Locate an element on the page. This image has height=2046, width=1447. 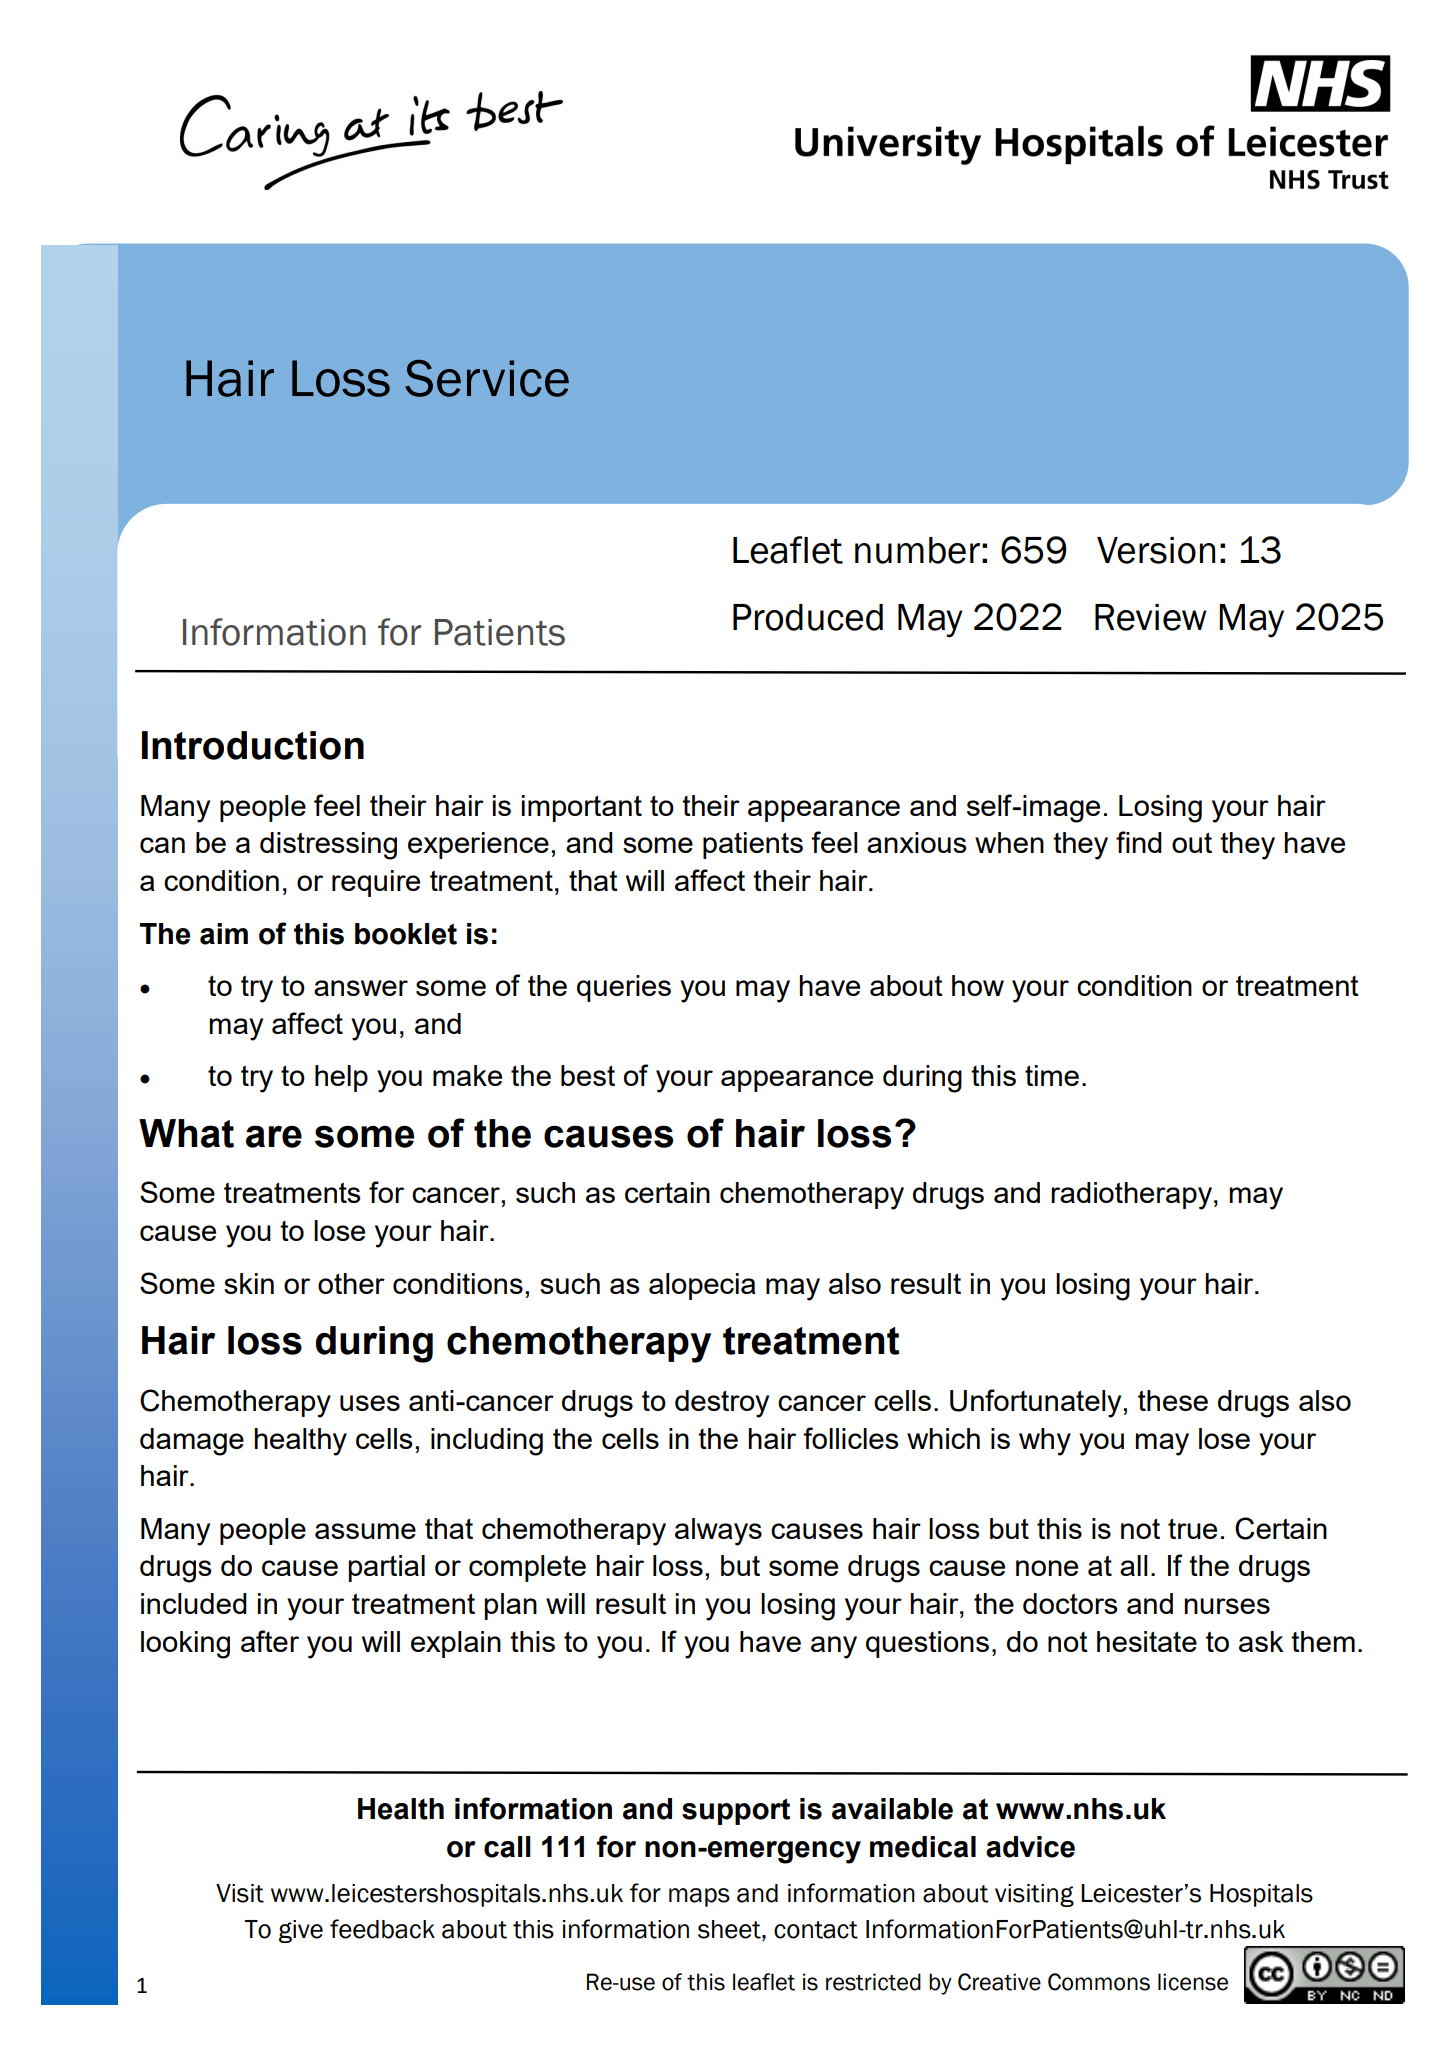
number is located at coordinates (917, 550).
